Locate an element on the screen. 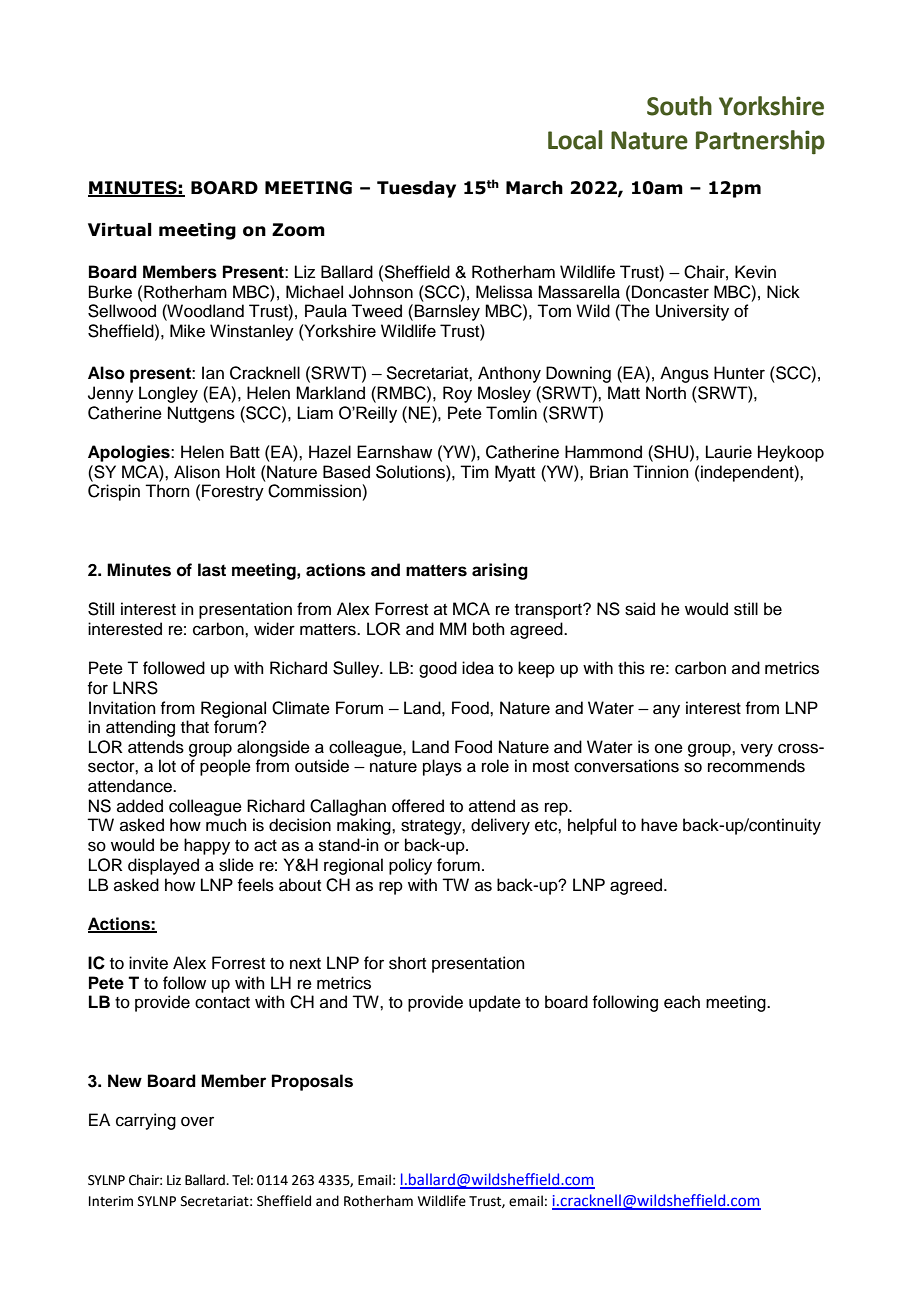  over is located at coordinates (197, 1121).
